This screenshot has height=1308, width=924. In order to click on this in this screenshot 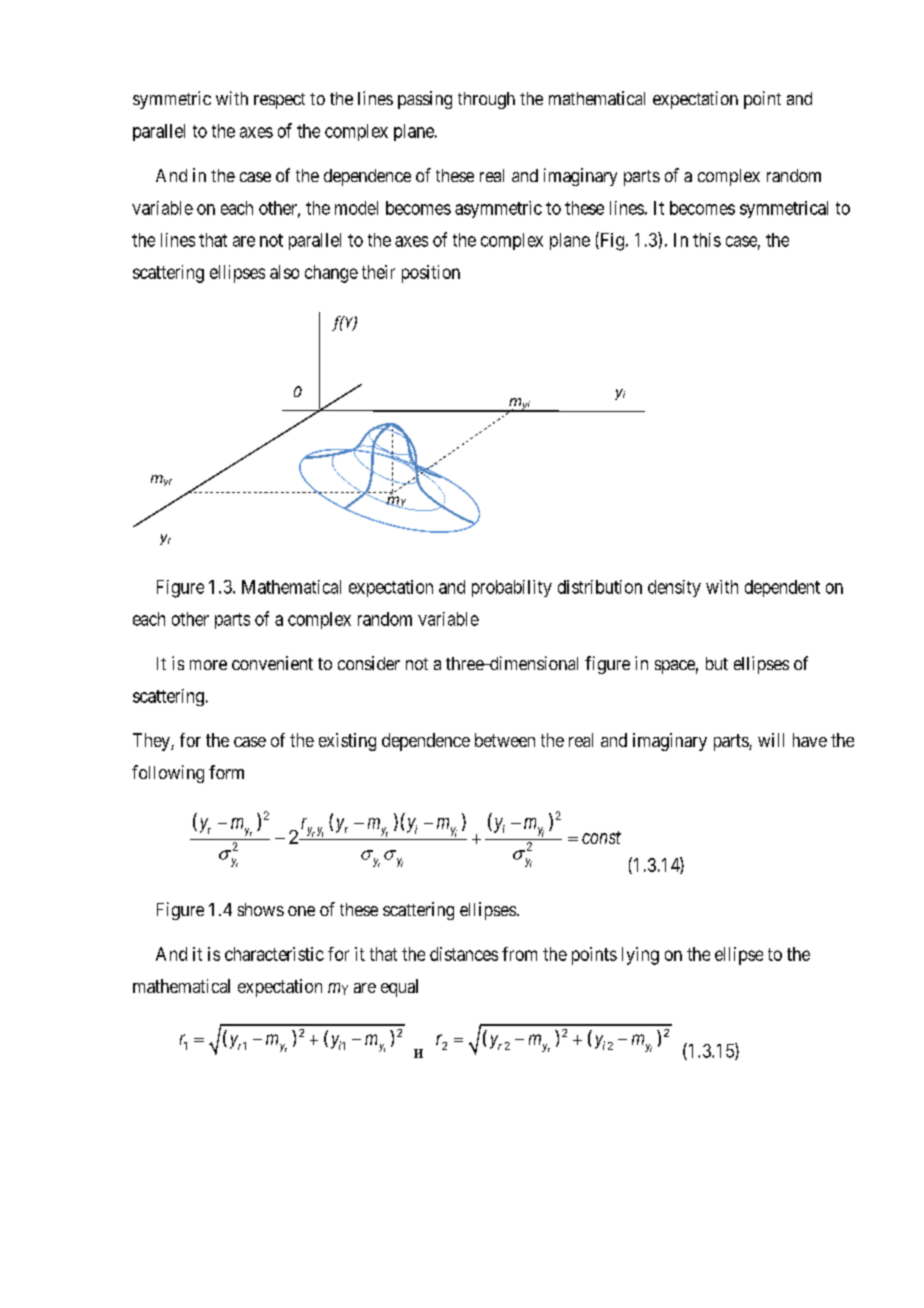, I will do `click(707, 240)`.
